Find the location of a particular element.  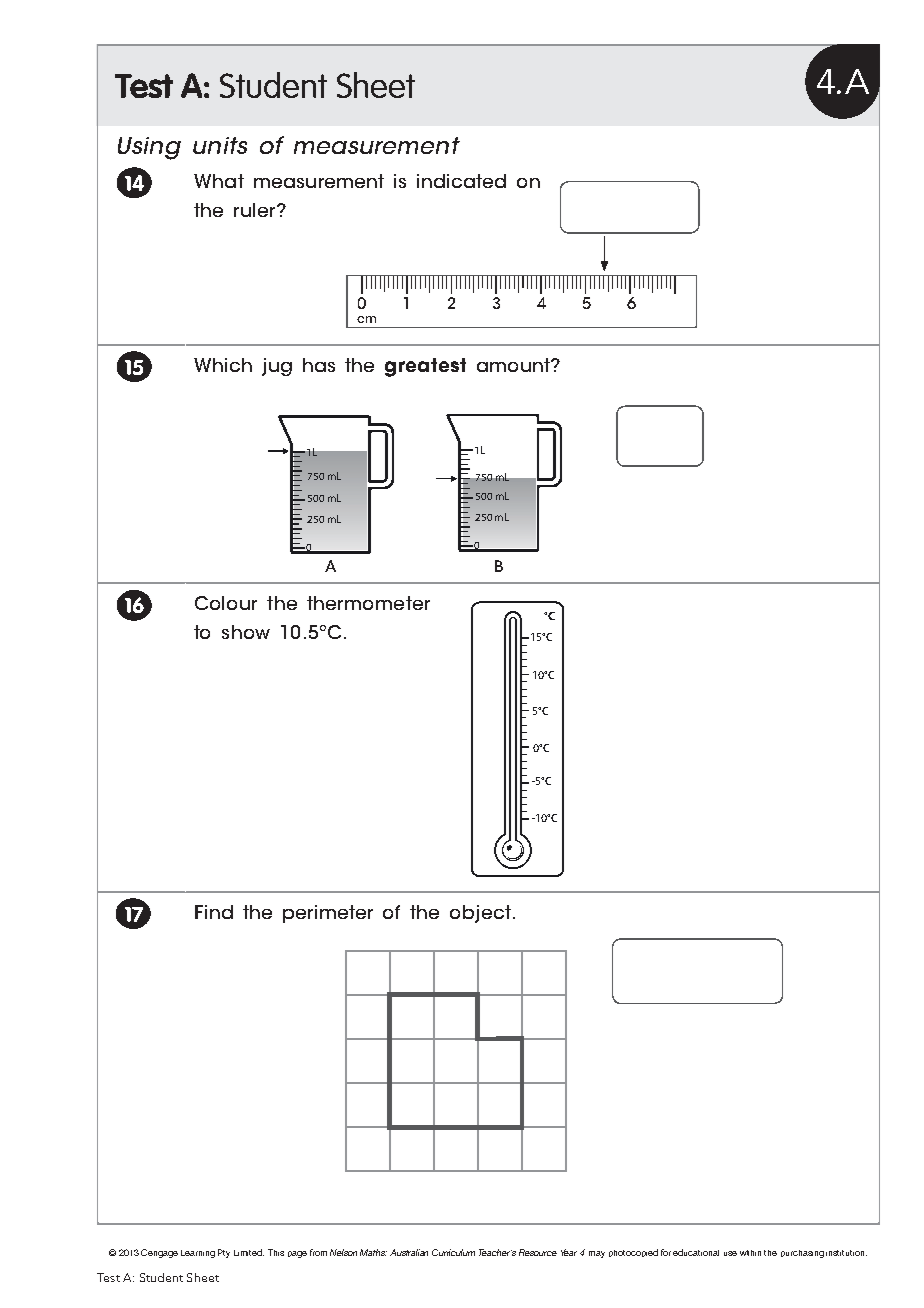

Limited is located at coordinates (249, 1252).
